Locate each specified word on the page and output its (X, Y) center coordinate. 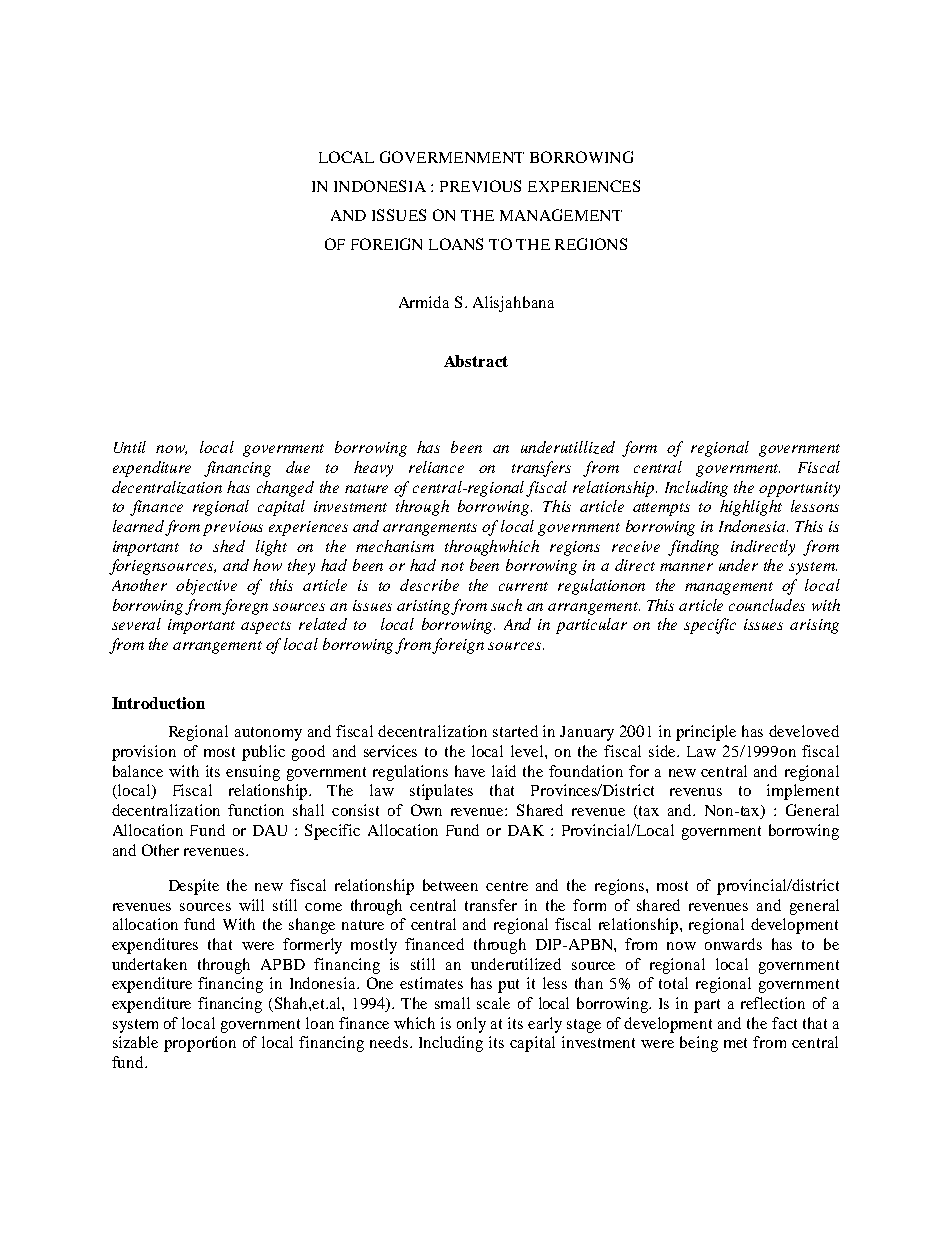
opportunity (799, 489)
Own (426, 810)
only (471, 1025)
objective (206, 587)
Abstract (476, 361)
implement (803, 792)
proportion (200, 1044)
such (506, 605)
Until (130, 447)
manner (686, 567)
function (256, 810)
